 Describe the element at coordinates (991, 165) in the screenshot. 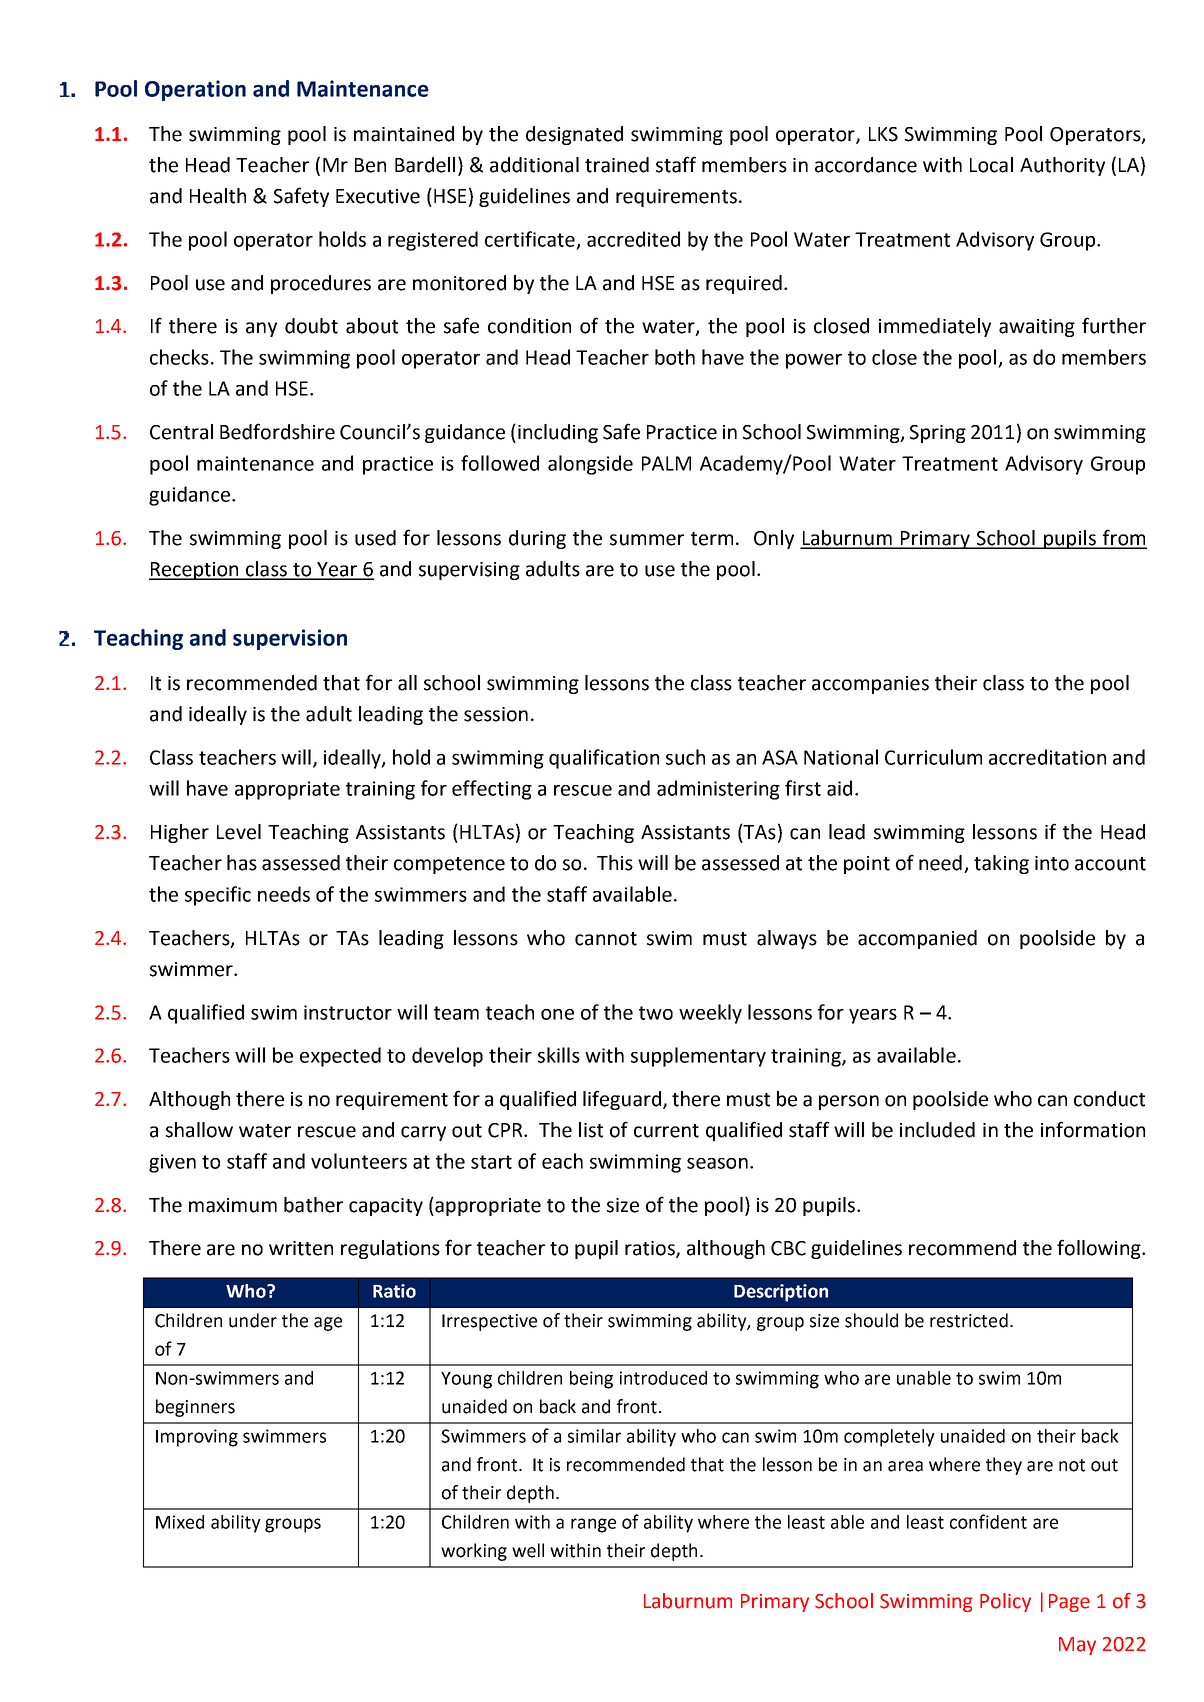

I see `Local` at that location.
